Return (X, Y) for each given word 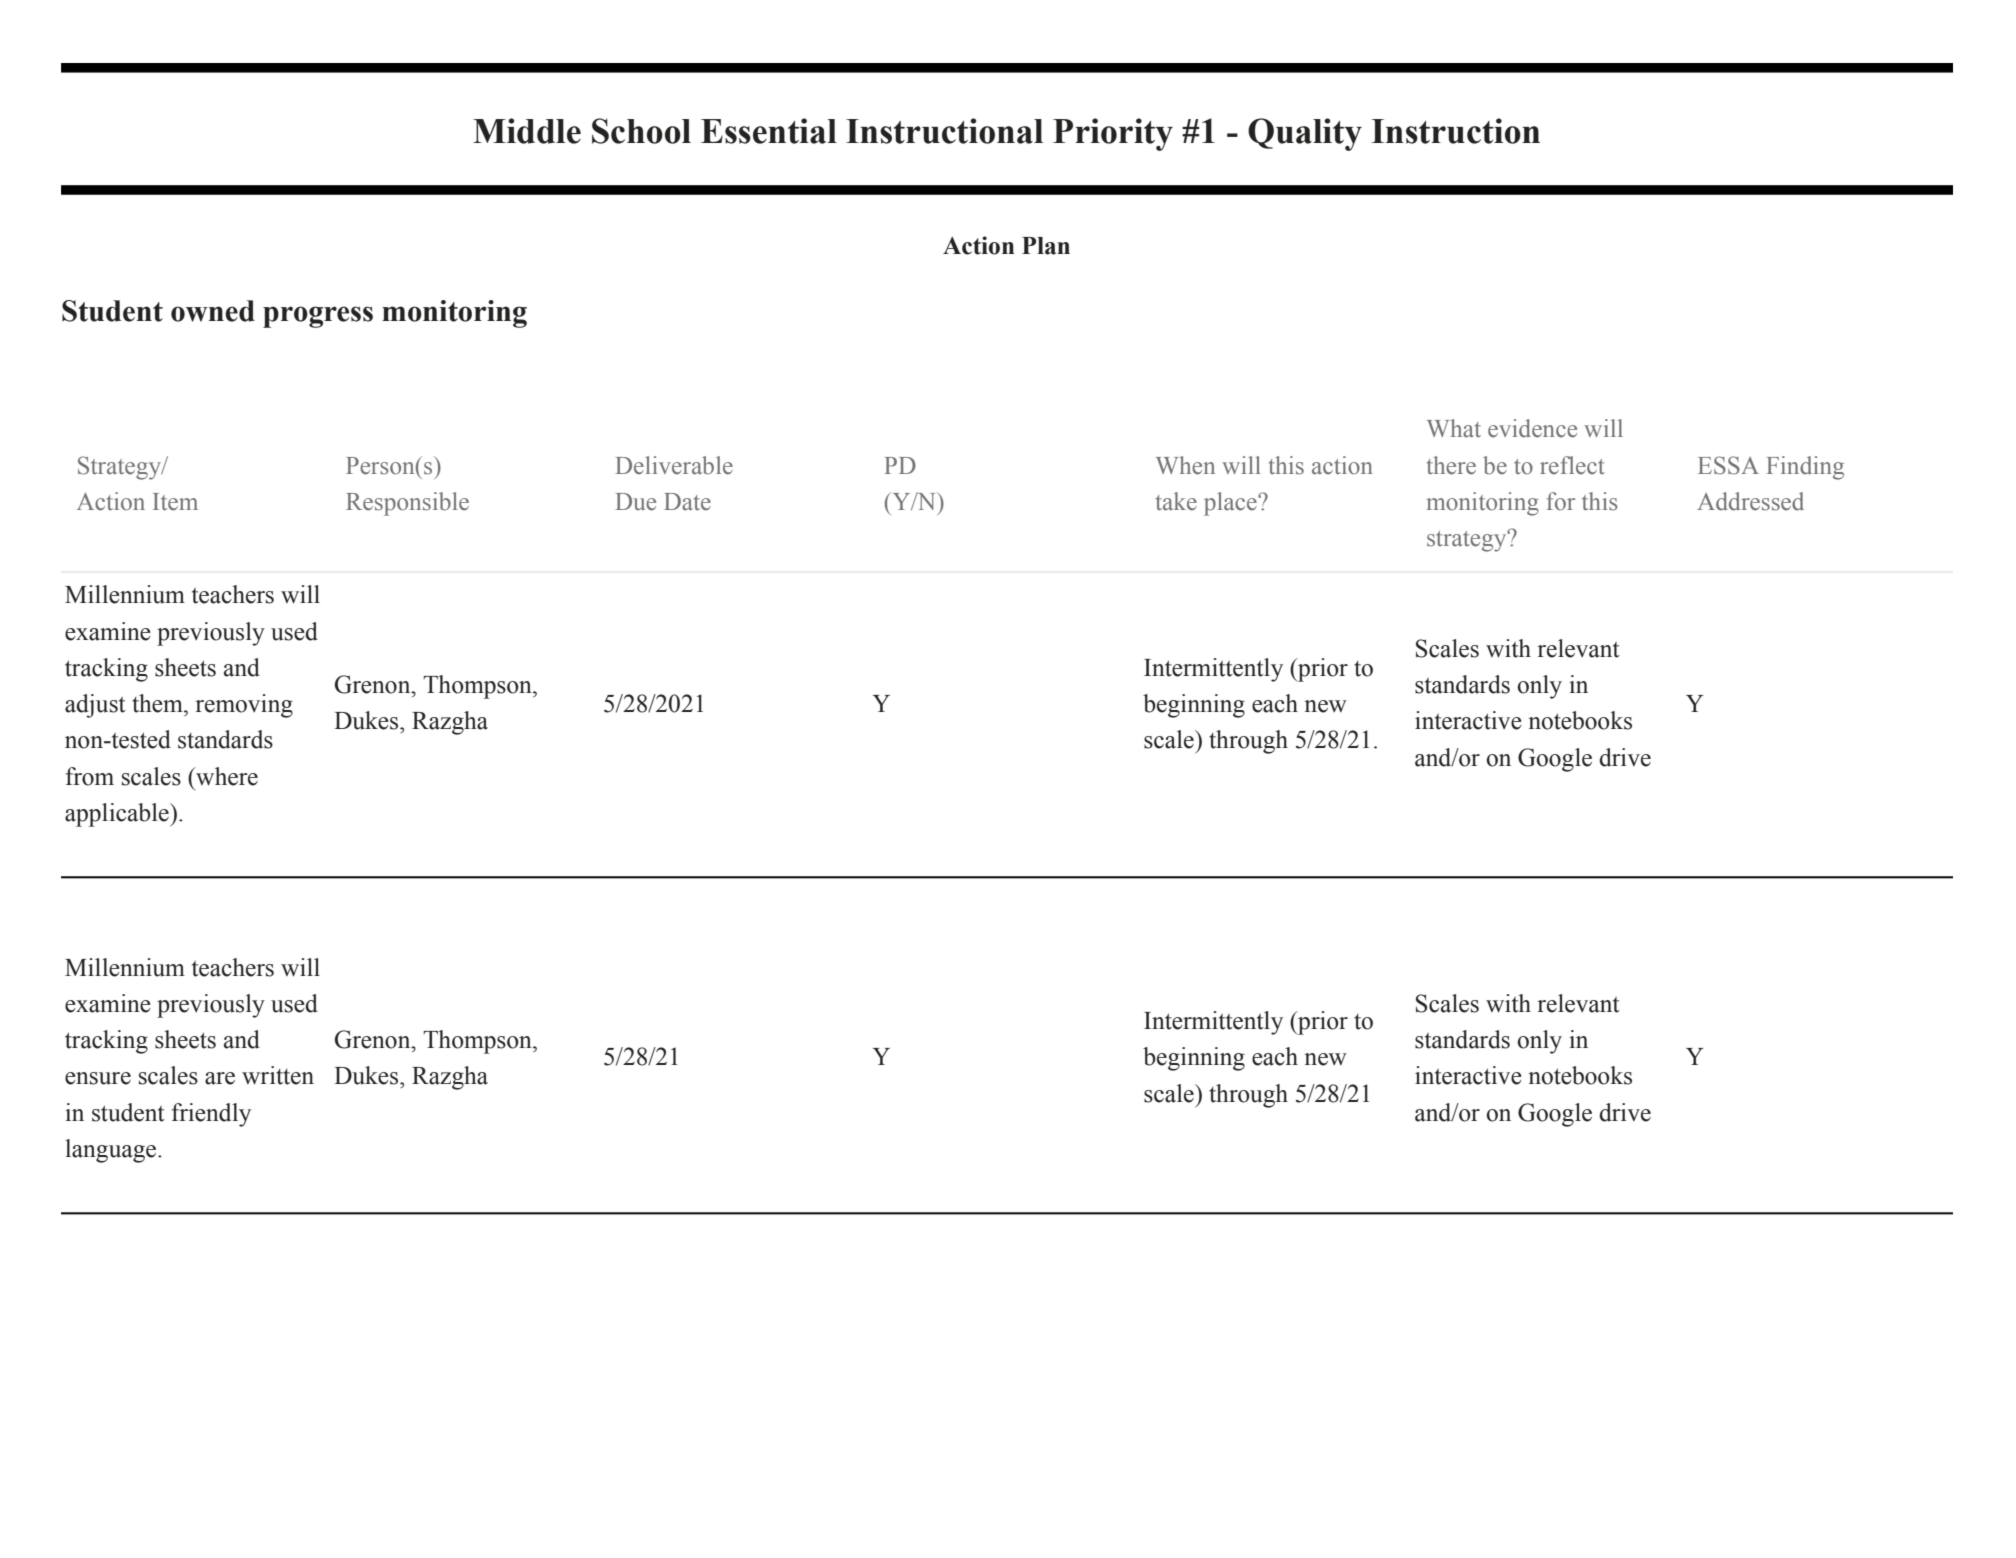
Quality (1305, 134)
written (278, 1075)
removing (244, 706)
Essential (769, 131)
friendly (211, 1115)
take (1176, 501)
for (1560, 501)
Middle (527, 131)
